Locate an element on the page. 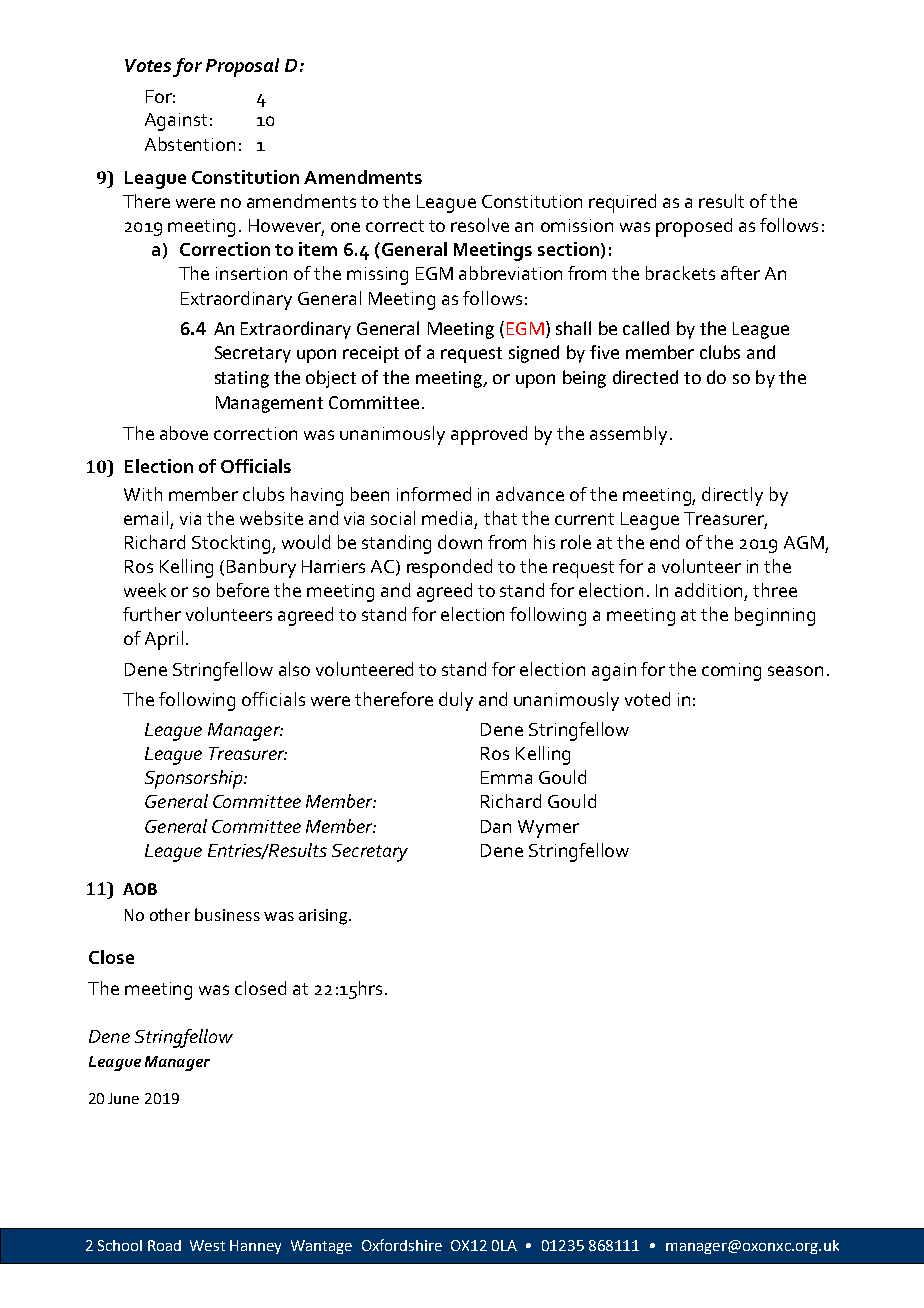 This document has height=1308, width=924. West is located at coordinates (207, 1245).
